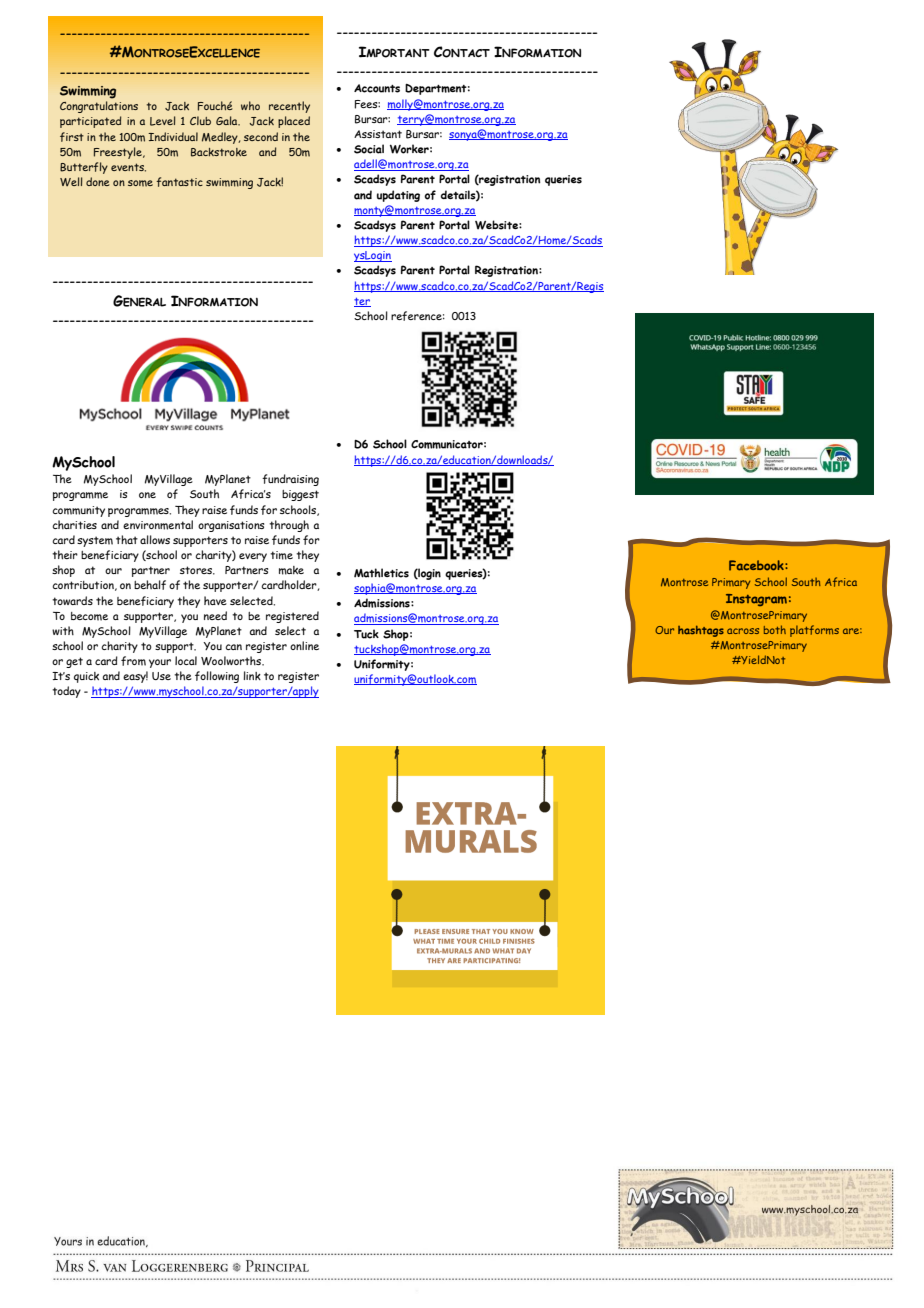 The width and height of the screenshot is (924, 1308). What do you see at coordinates (377, 88) in the screenshot?
I see `Accounts` at bounding box center [377, 88].
